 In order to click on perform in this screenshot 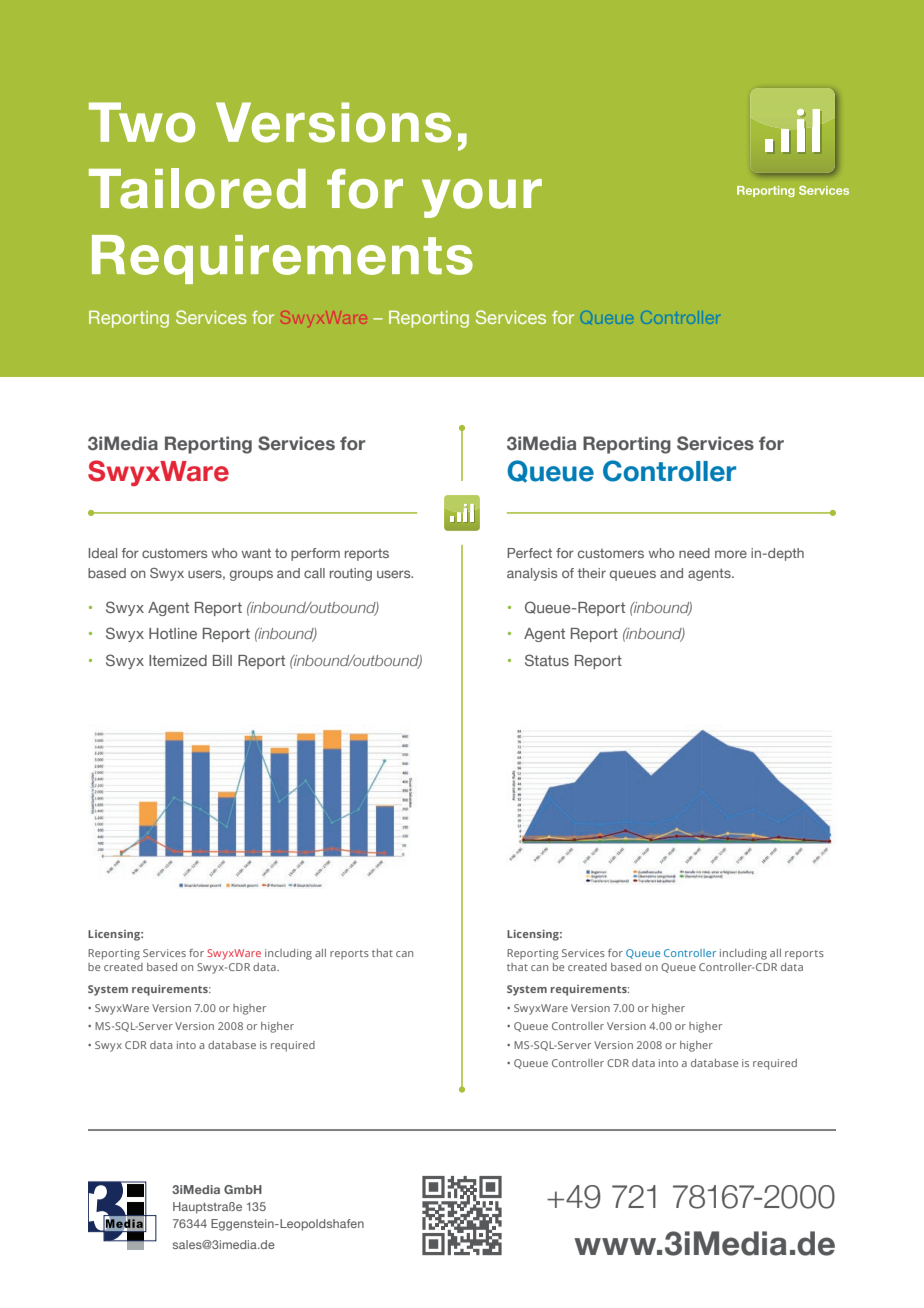, I will do `click(315, 554)`.
